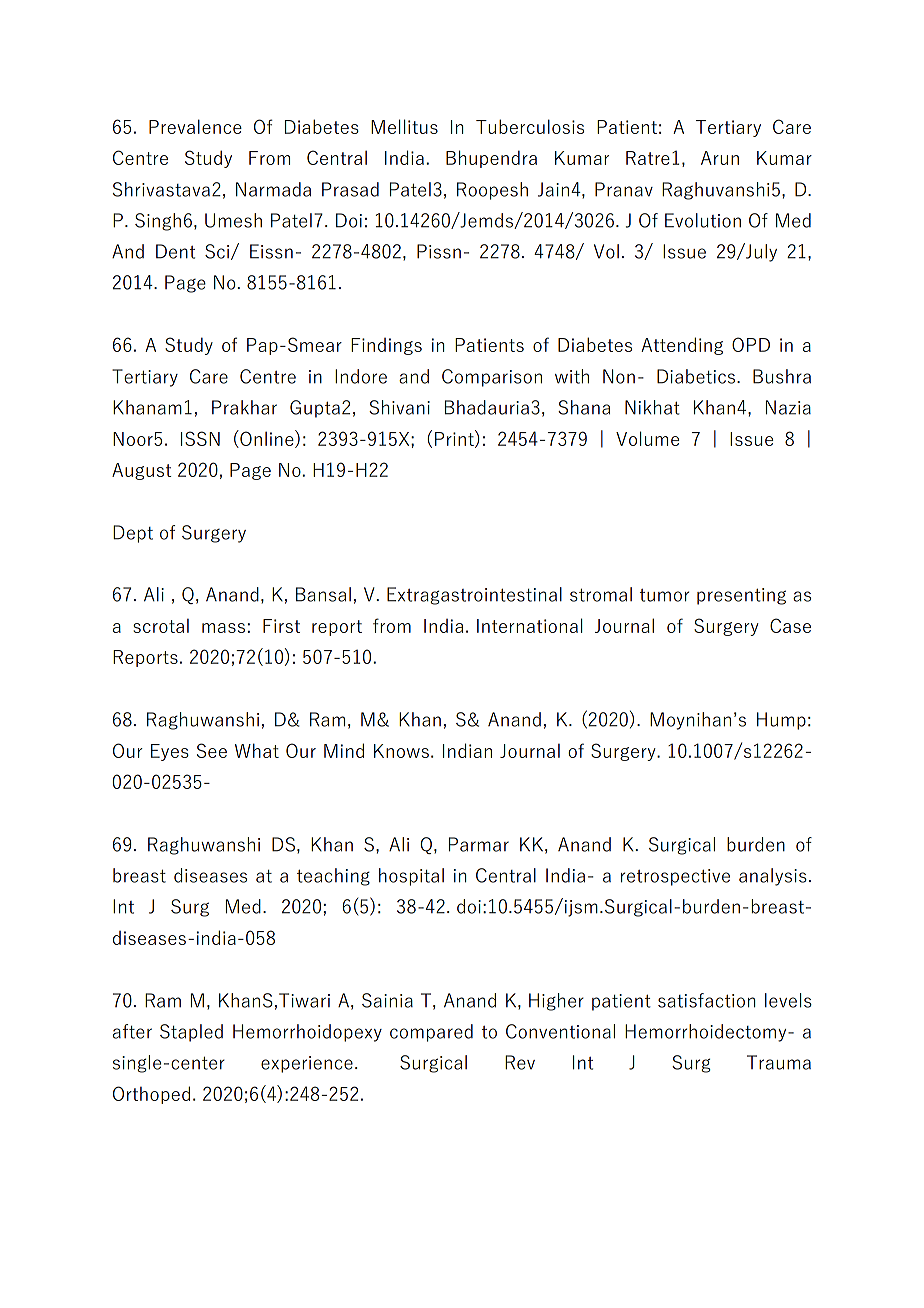 This screenshot has width=924, height=1308. Describe the element at coordinates (191, 1033) in the screenshot. I see `Stapled` at that location.
